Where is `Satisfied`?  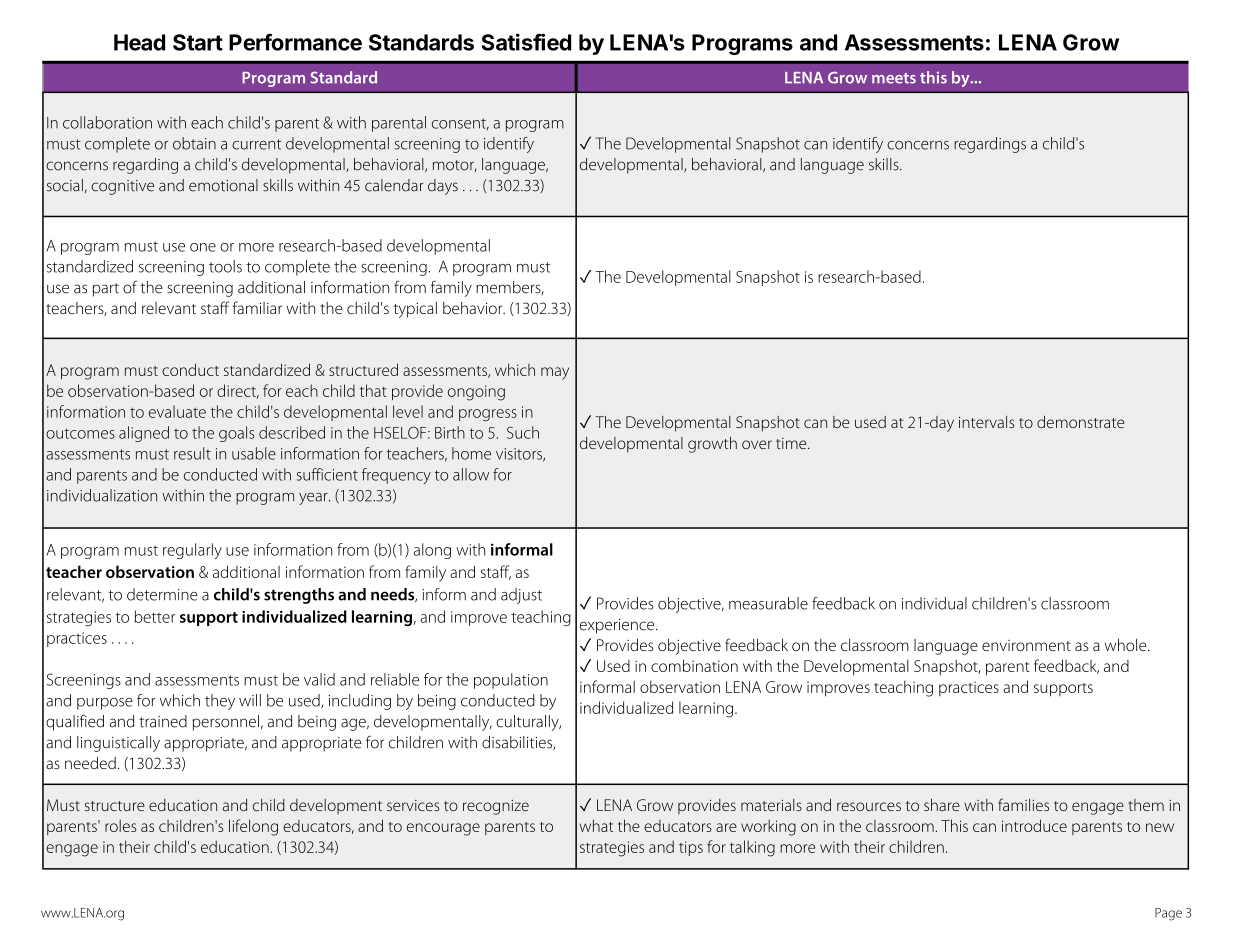
Satisfied is located at coordinates (526, 42).
